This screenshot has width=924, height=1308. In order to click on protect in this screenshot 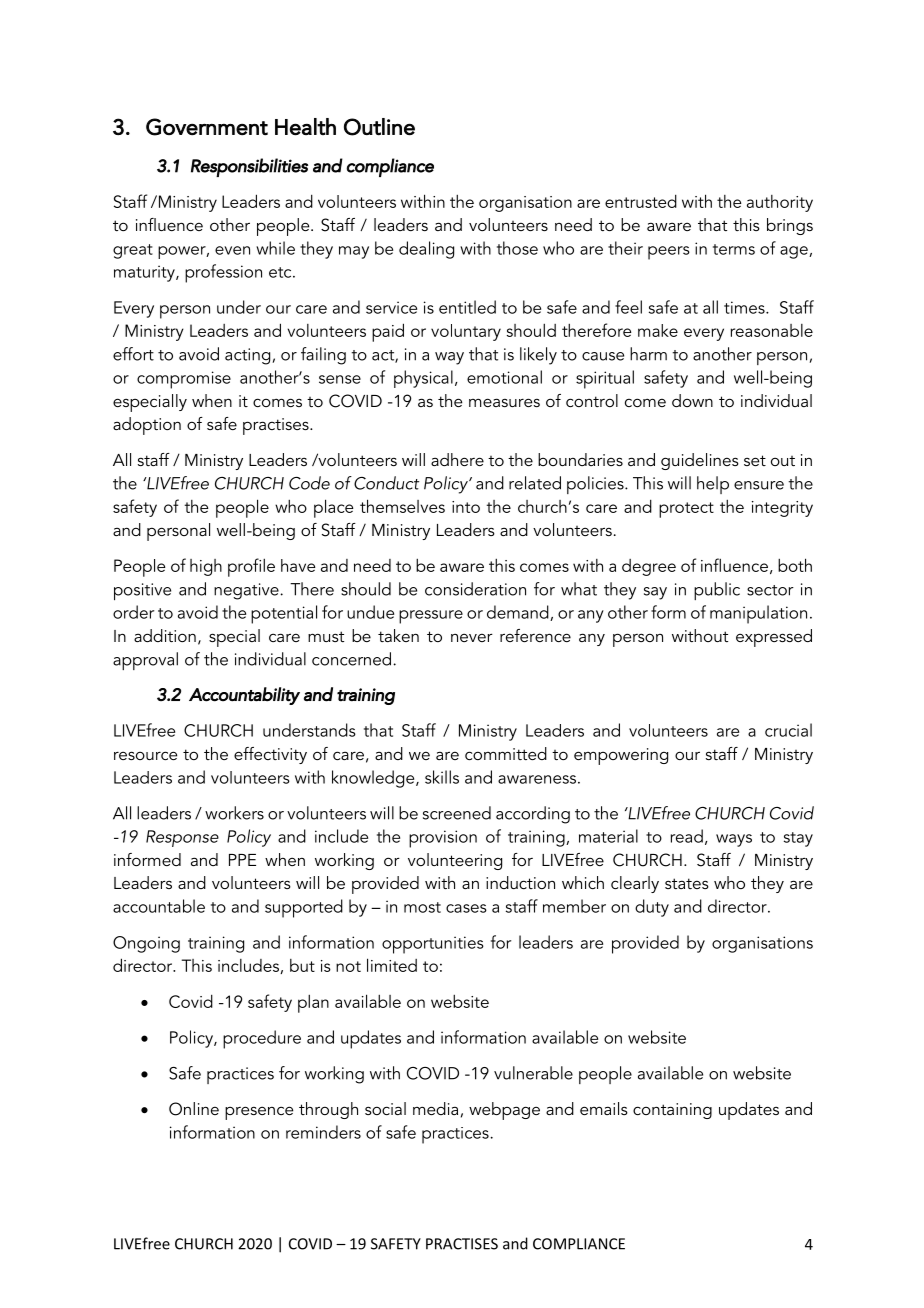, I will do `click(686, 510)`.
